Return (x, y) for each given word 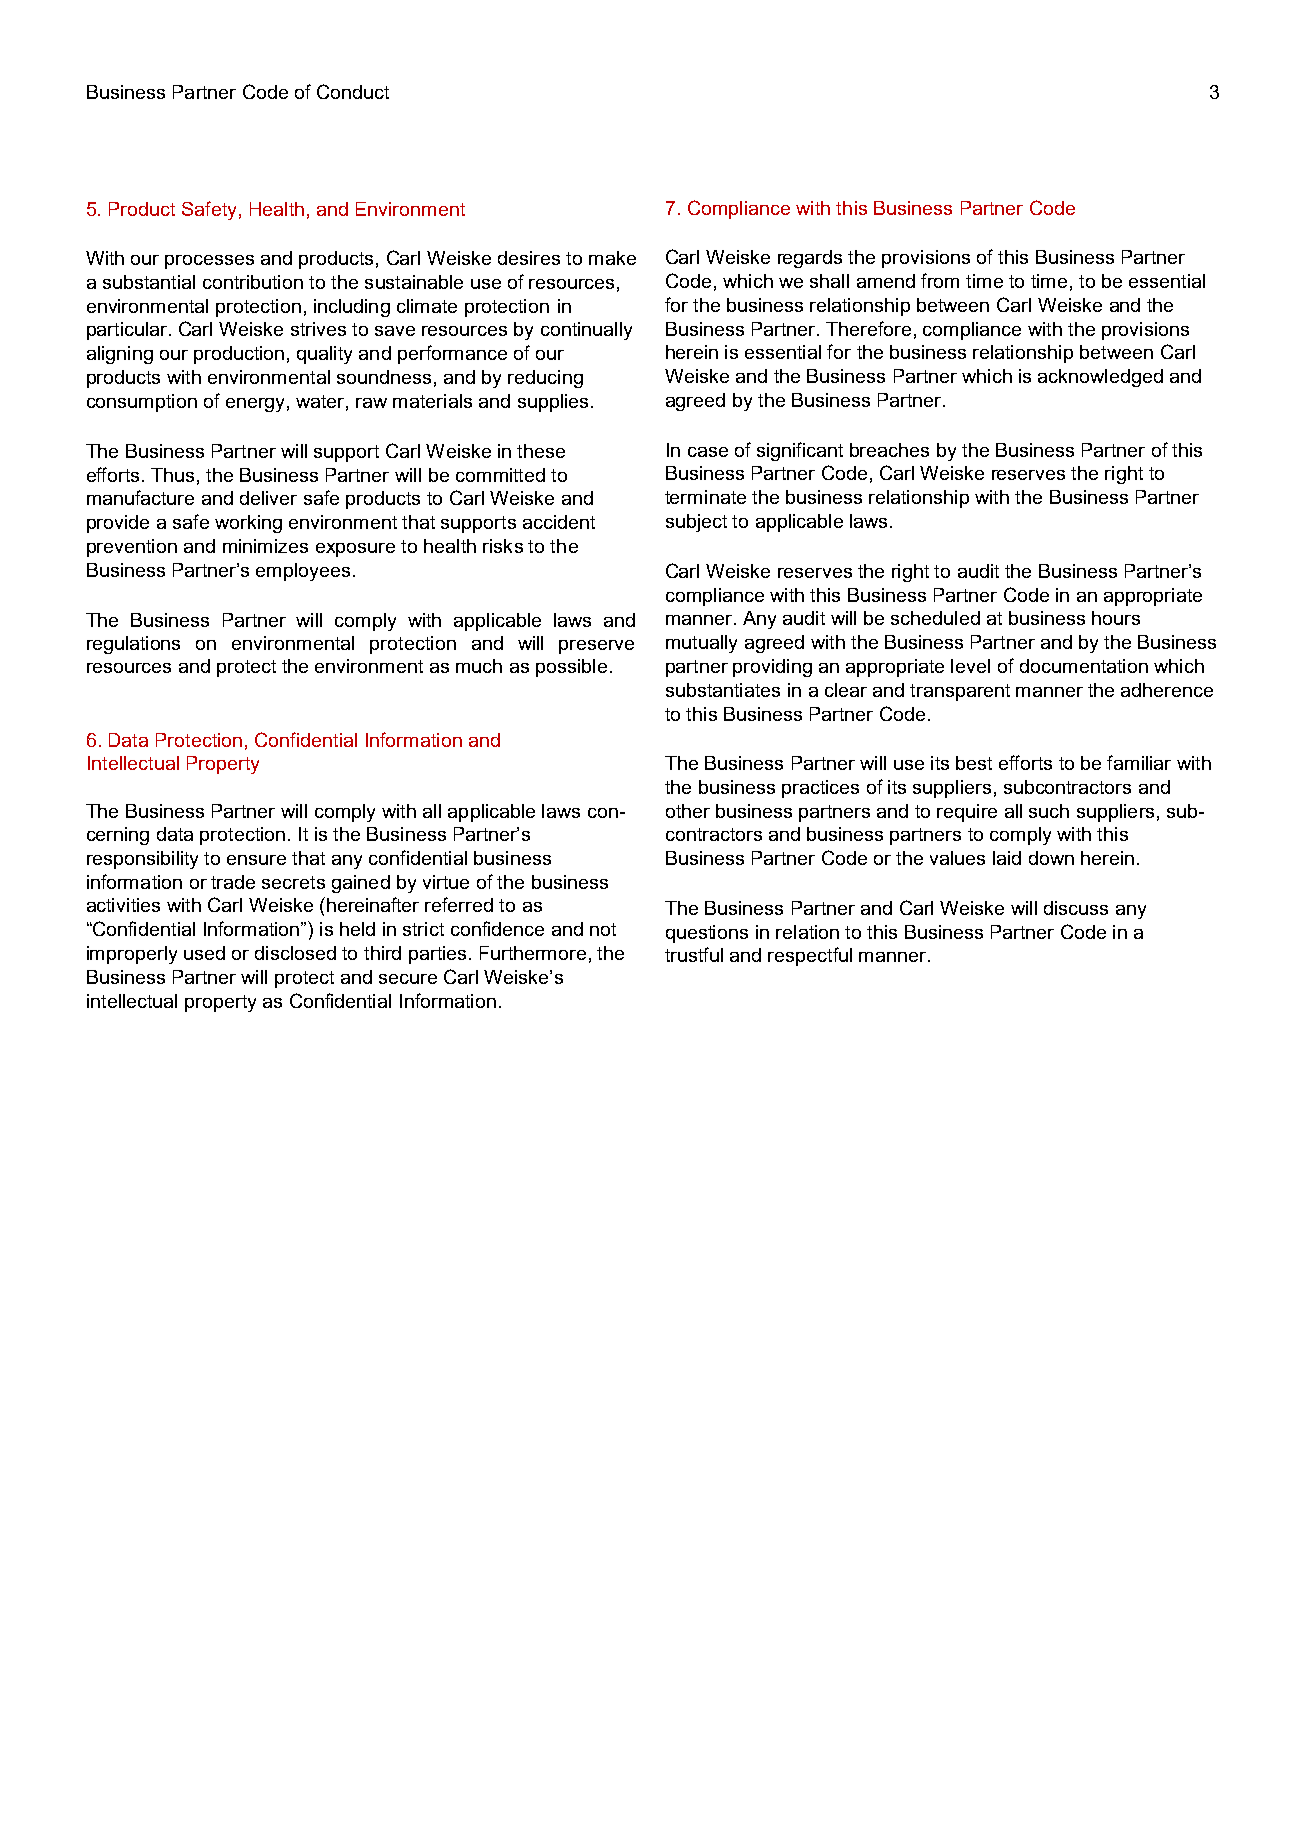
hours (1116, 618)
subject (696, 523)
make (612, 258)
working (248, 524)
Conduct (353, 91)
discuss (1076, 908)
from (940, 280)
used (204, 953)
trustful (694, 954)
